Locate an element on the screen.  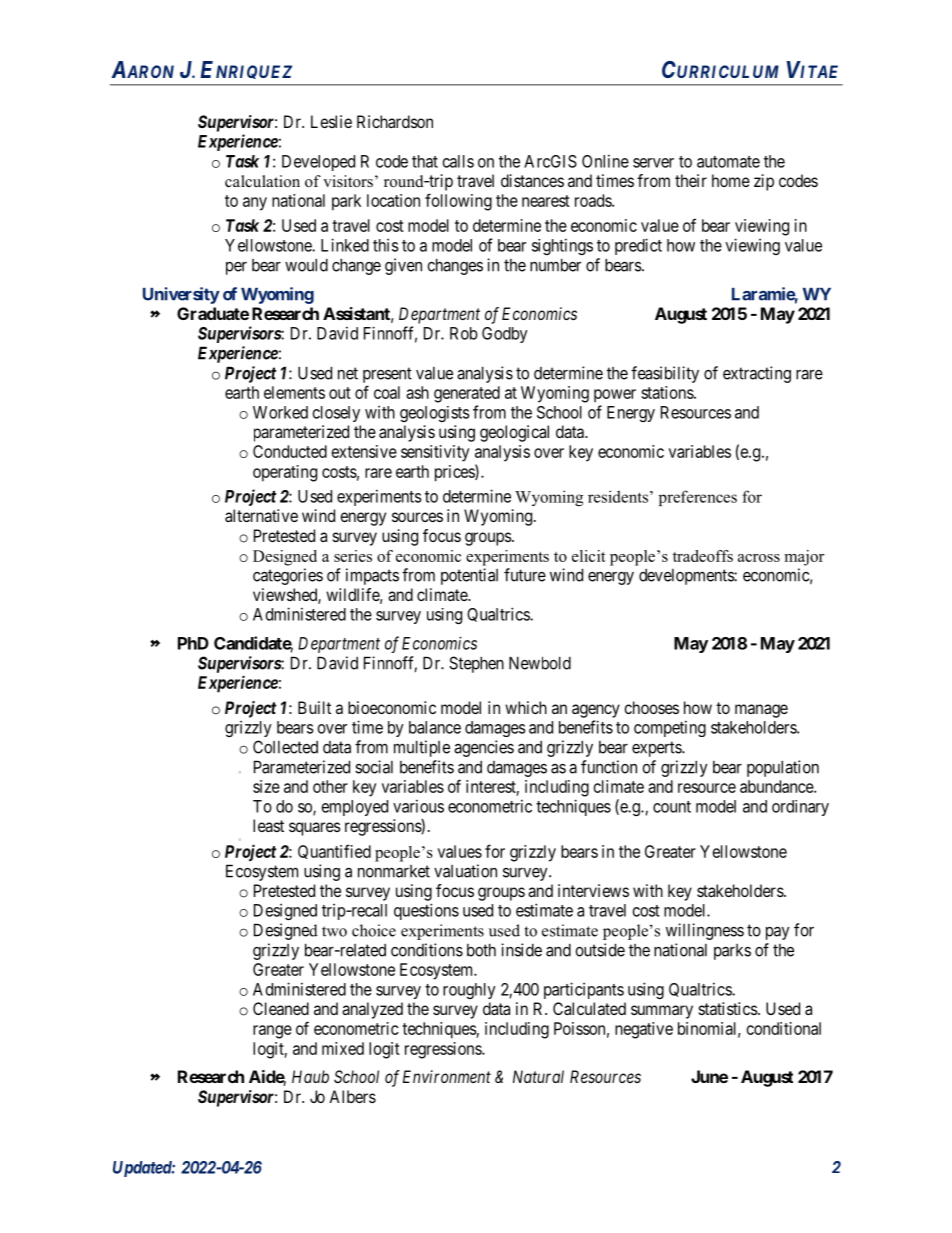
preferences is located at coordinates (698, 498).
